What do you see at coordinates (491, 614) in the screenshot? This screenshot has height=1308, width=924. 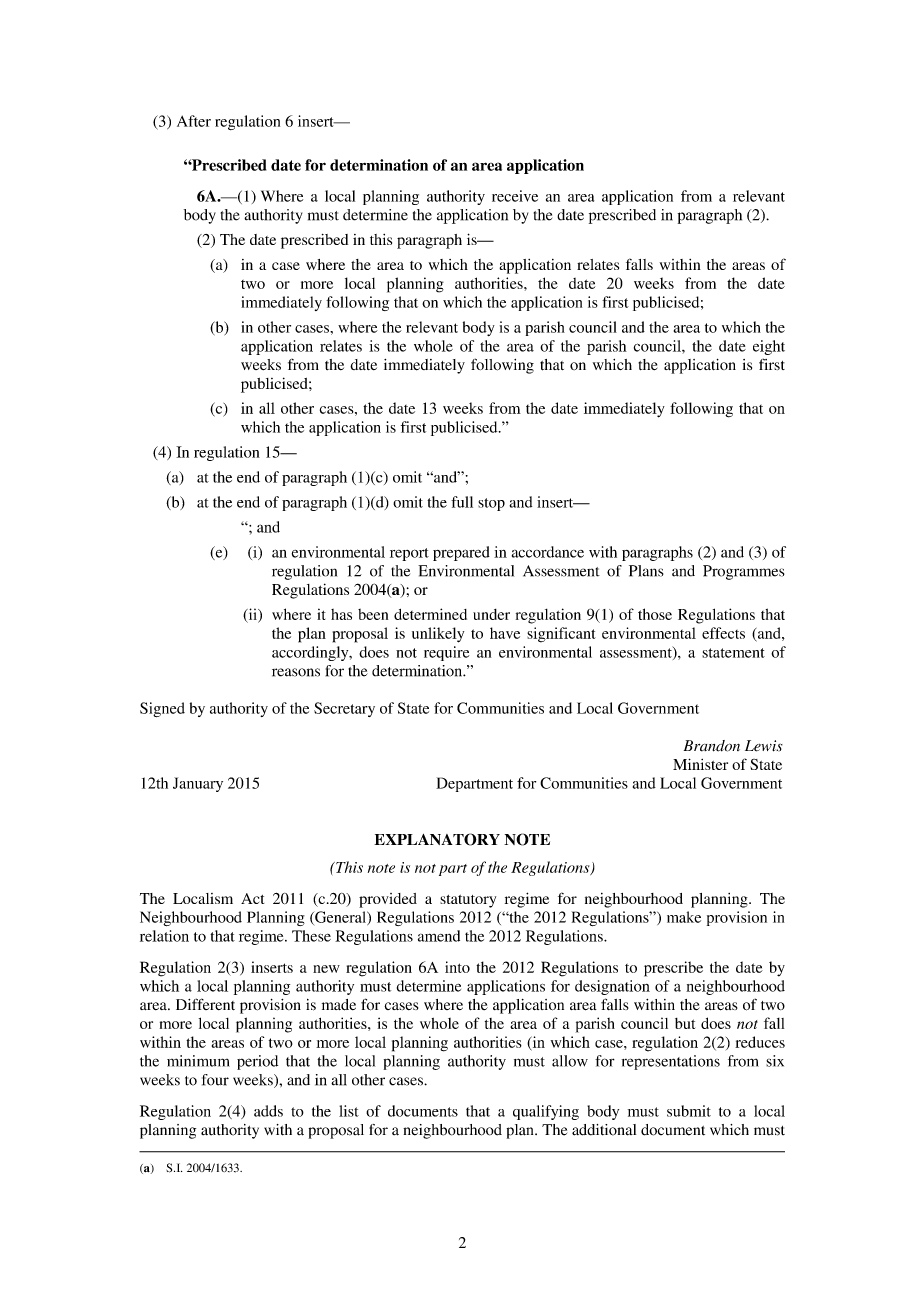 I see `under` at bounding box center [491, 614].
